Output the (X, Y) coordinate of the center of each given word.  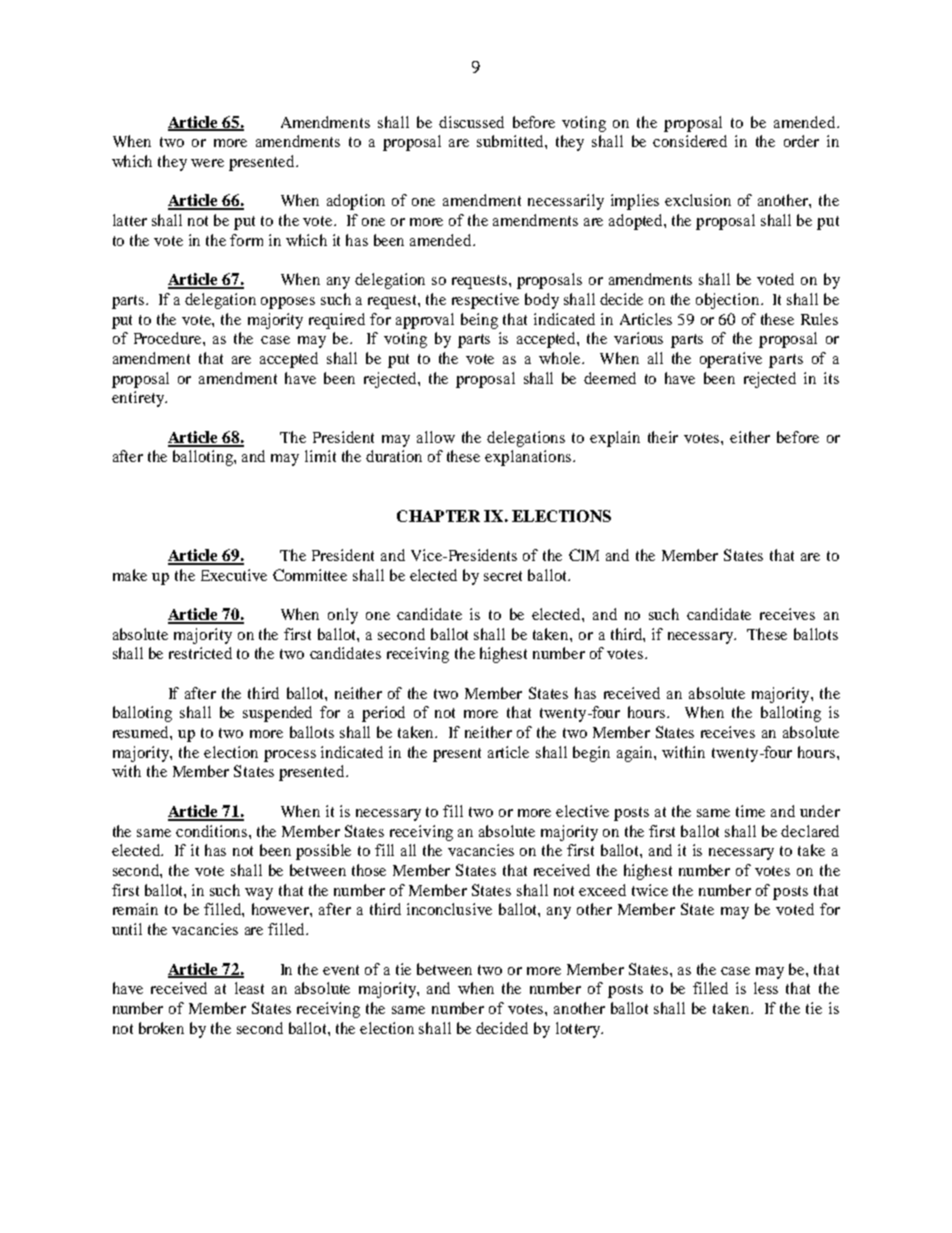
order (801, 141)
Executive (234, 575)
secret (503, 576)
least (249, 988)
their (663, 437)
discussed (471, 122)
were (207, 163)
